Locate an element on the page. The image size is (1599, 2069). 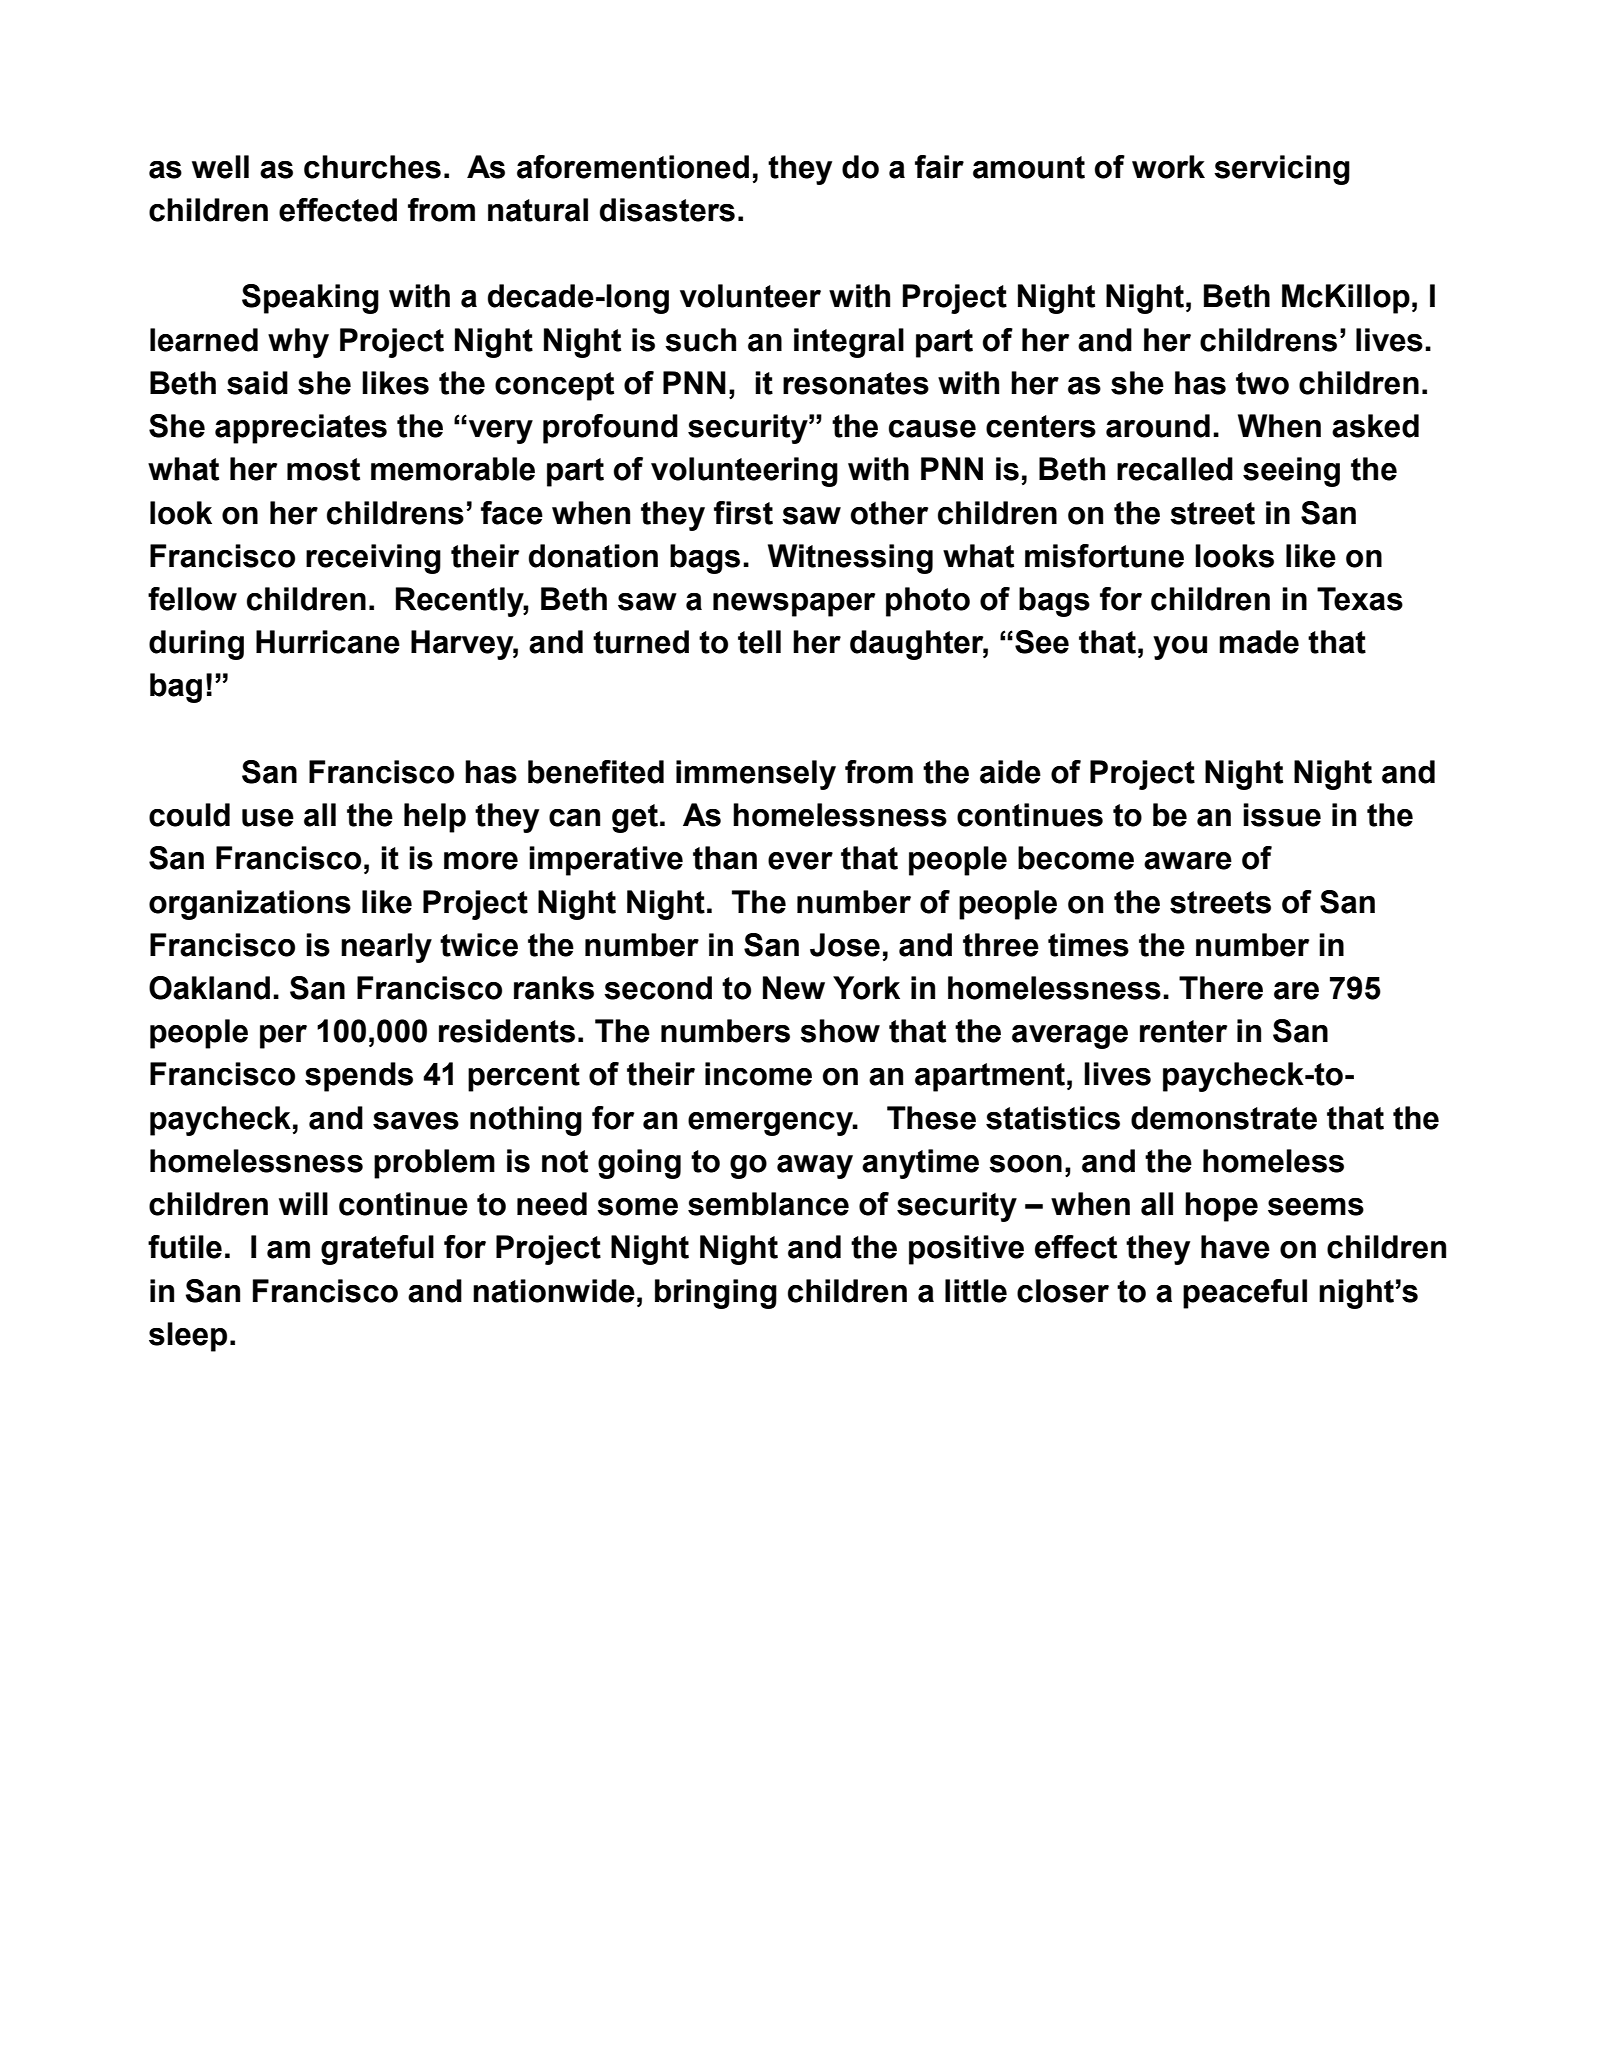
issue is located at coordinates (1282, 815).
